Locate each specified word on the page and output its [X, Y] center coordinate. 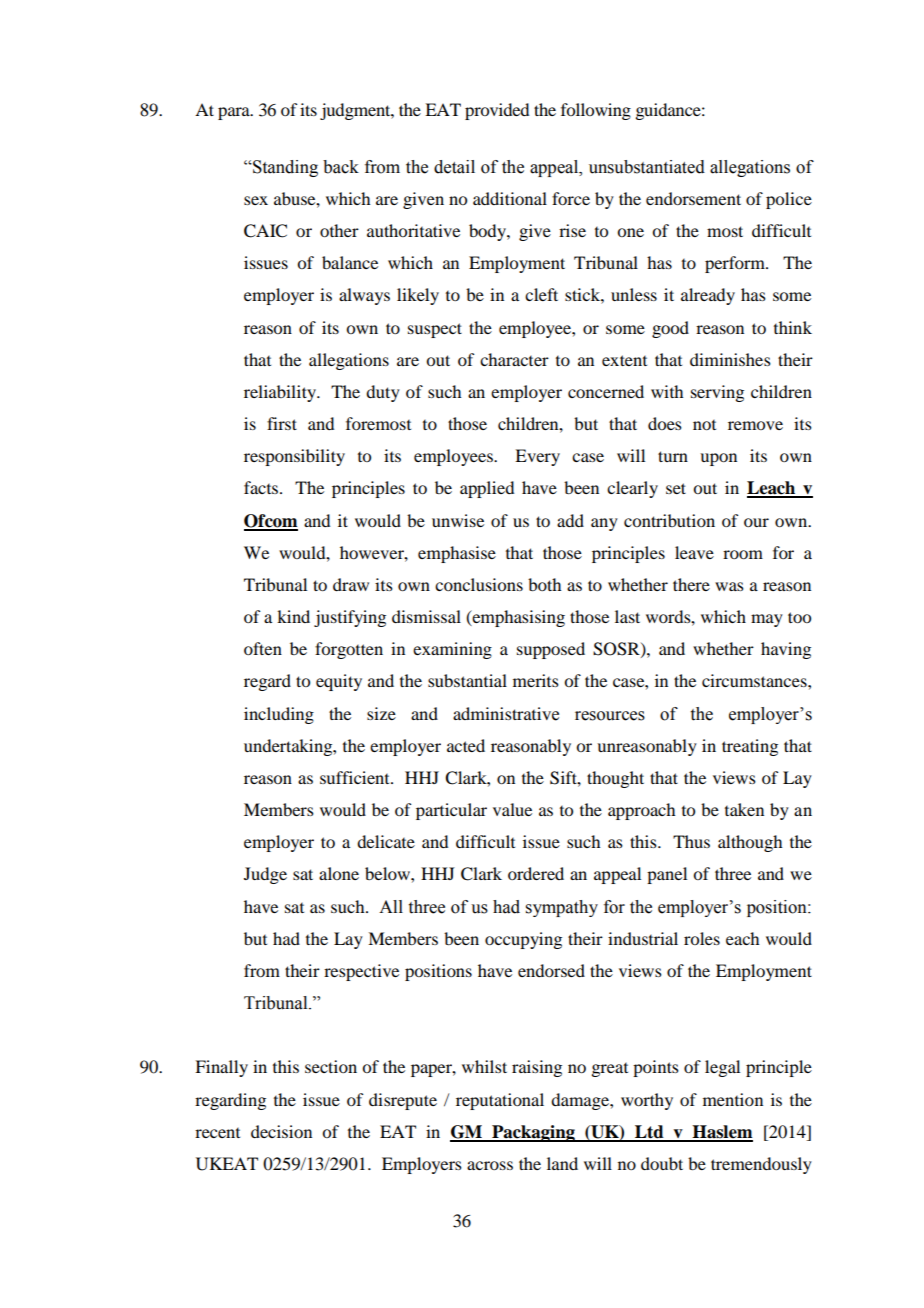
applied [487, 489]
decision [281, 1131]
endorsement [693, 198]
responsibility [294, 457]
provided [497, 111]
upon [718, 459]
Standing [284, 168]
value [512, 809]
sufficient [356, 777]
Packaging [533, 1133]
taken [744, 809]
